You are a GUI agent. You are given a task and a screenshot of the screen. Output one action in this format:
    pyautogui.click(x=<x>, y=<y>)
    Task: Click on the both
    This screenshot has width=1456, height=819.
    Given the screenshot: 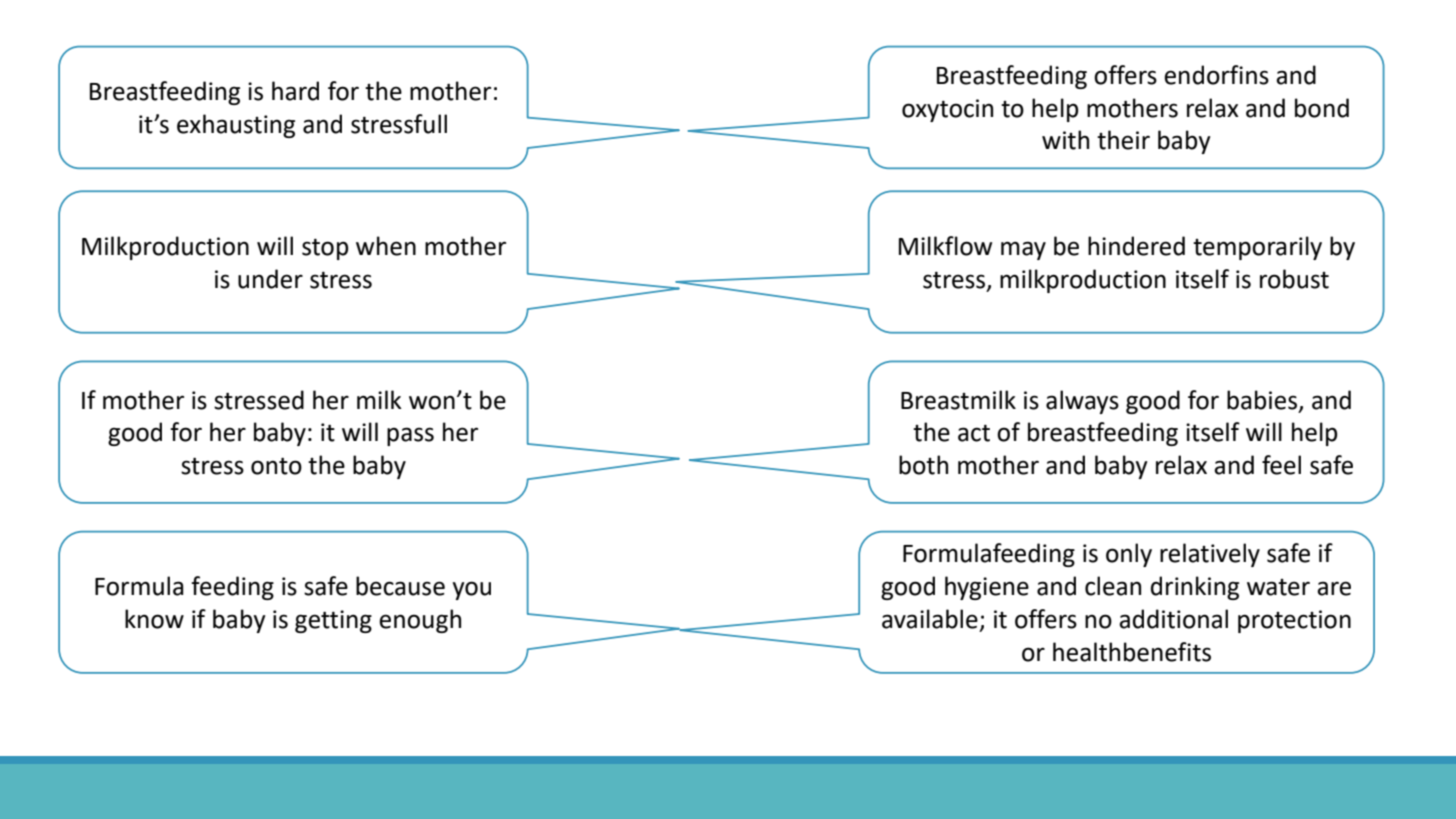 What is the action you would take?
    pyautogui.click(x=923, y=465)
